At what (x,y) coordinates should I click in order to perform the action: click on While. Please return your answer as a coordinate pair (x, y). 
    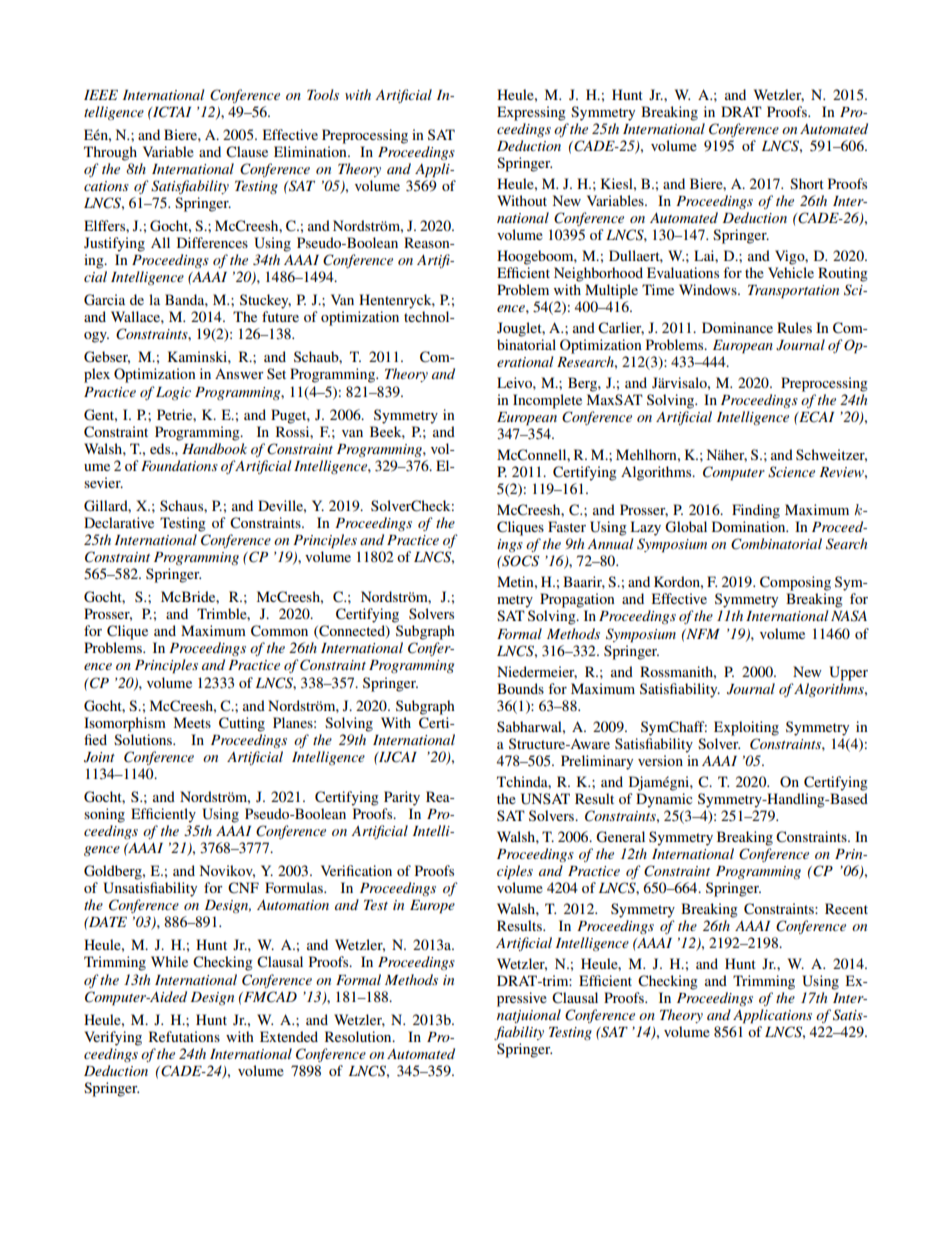
    Looking at the image, I should click on (169, 961).
